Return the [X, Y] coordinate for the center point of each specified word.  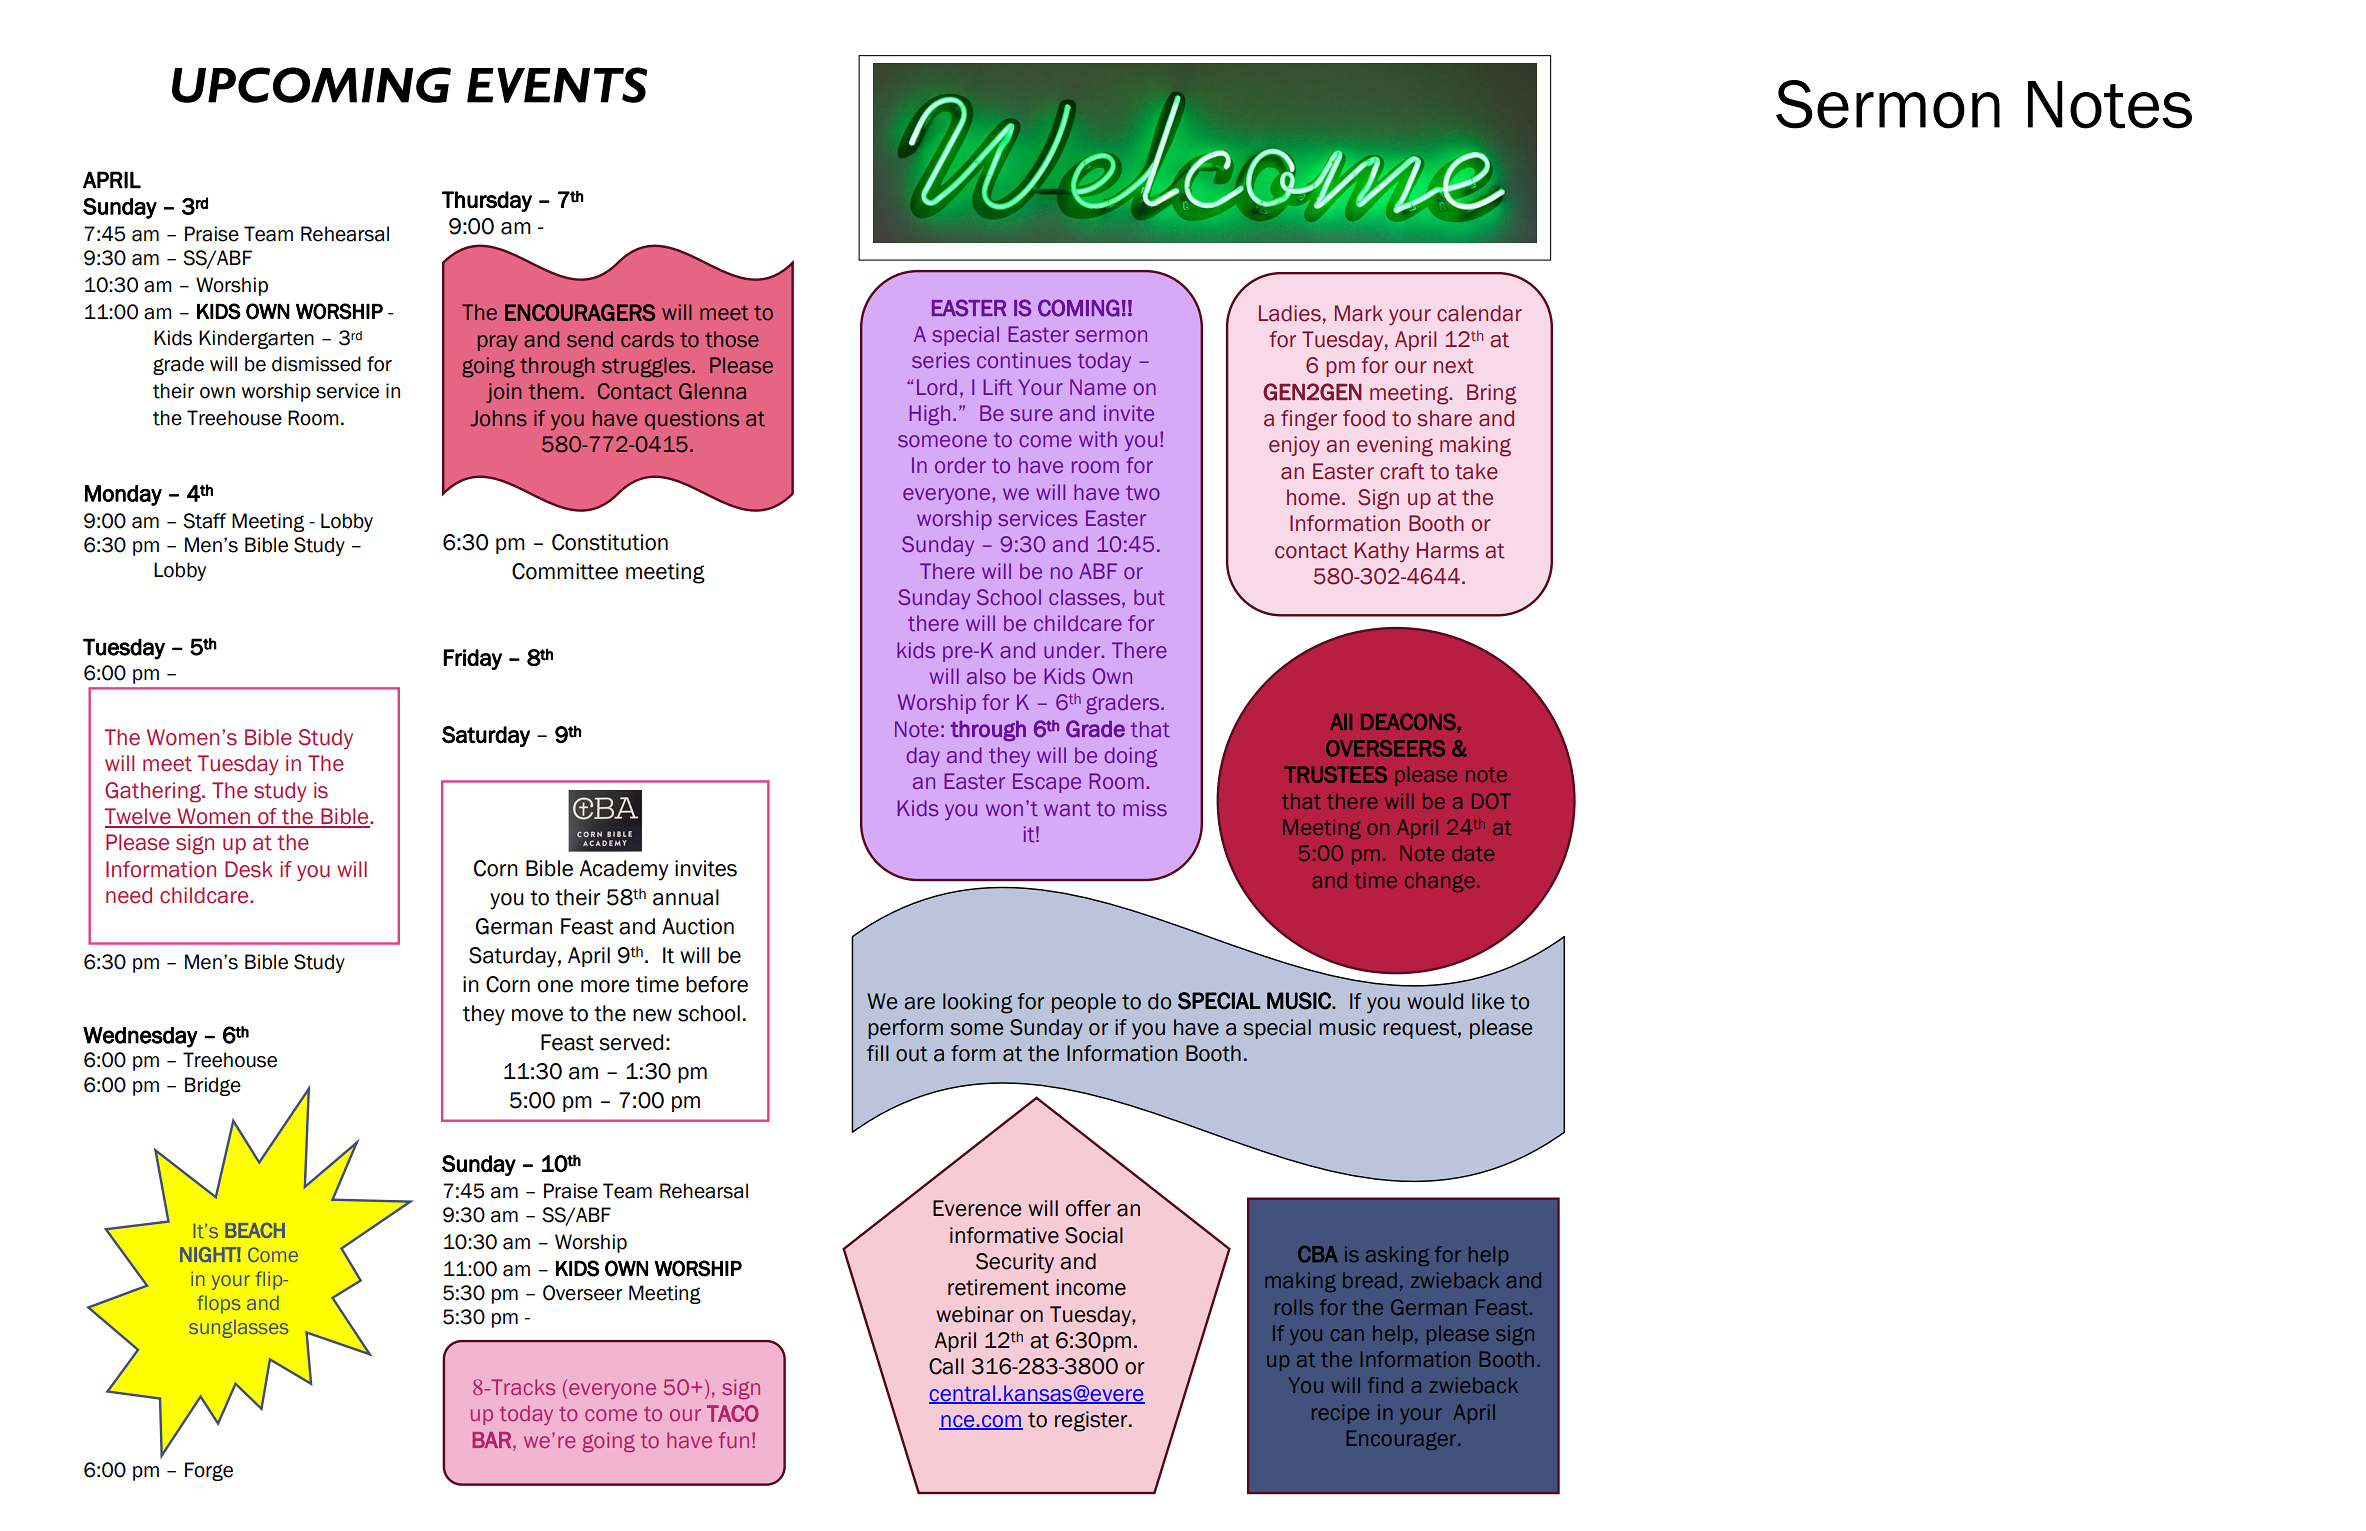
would [1435, 1001]
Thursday [487, 201]
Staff [204, 521]
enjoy [1294, 446]
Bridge [213, 1086]
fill [878, 1053]
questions [692, 420]
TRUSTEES [1335, 774]
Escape [1047, 783]
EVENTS [557, 85]
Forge [209, 1471]
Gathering [154, 792]
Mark [1359, 313]
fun [734, 1440]
